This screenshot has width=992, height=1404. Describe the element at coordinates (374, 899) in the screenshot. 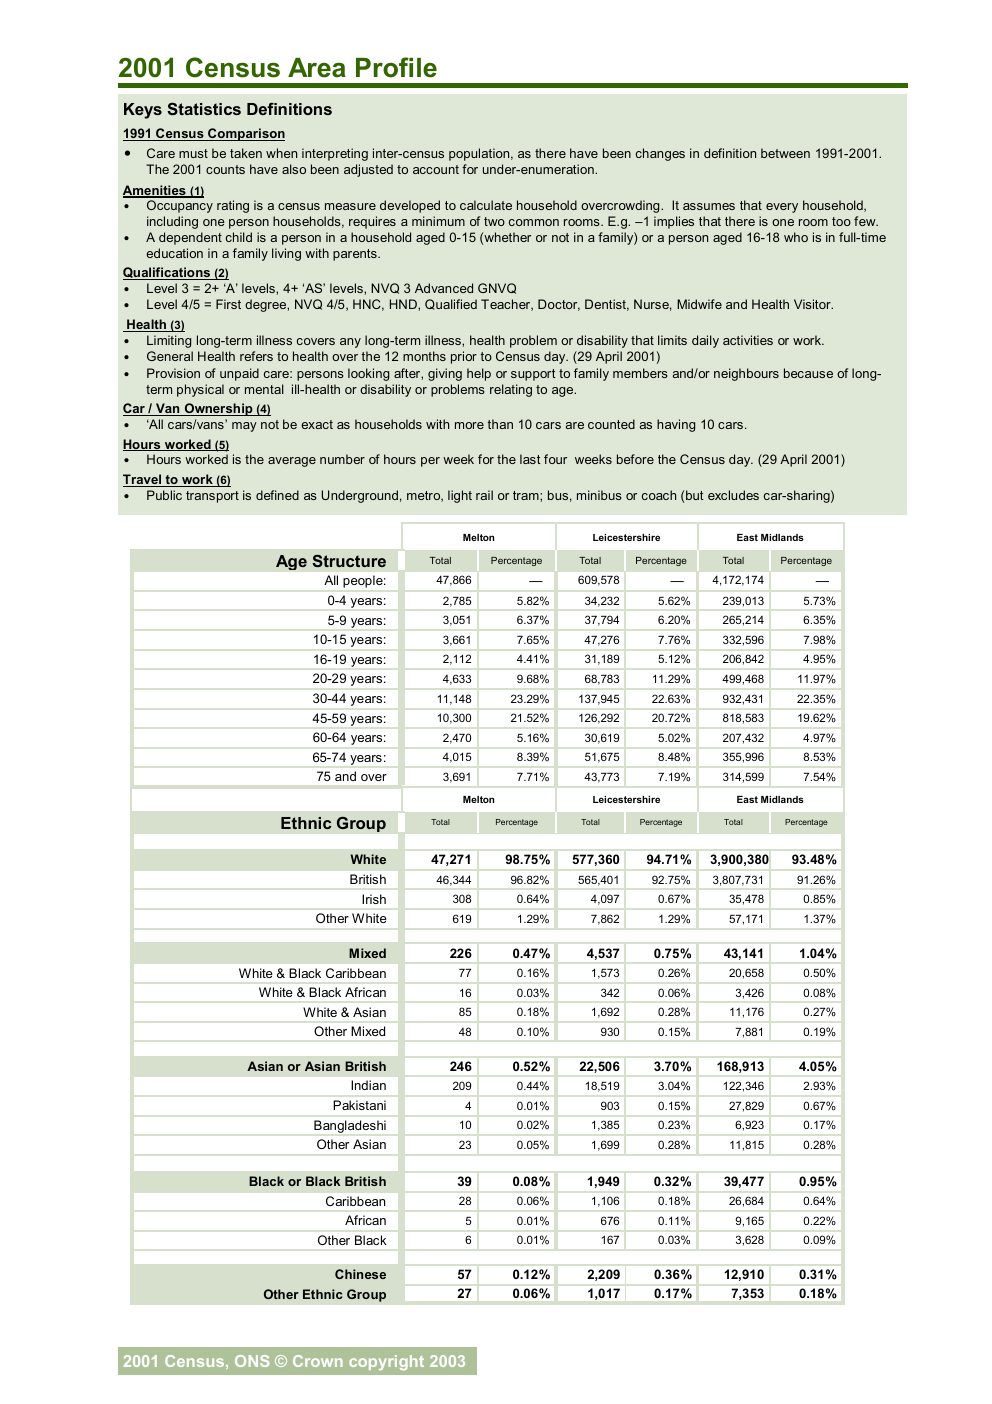

I see `Irish` at that location.
